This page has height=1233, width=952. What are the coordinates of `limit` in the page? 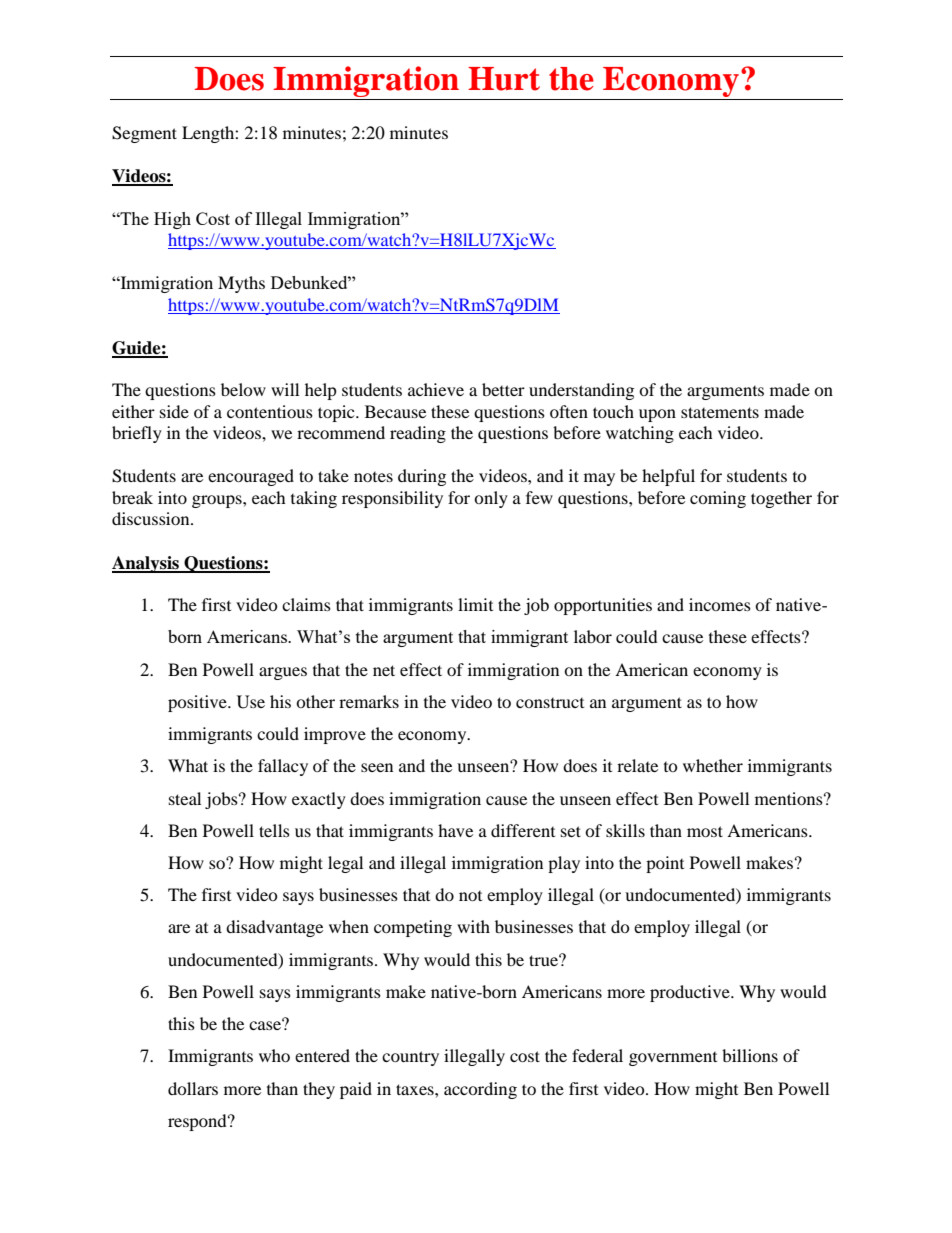 It's located at (475, 604).
